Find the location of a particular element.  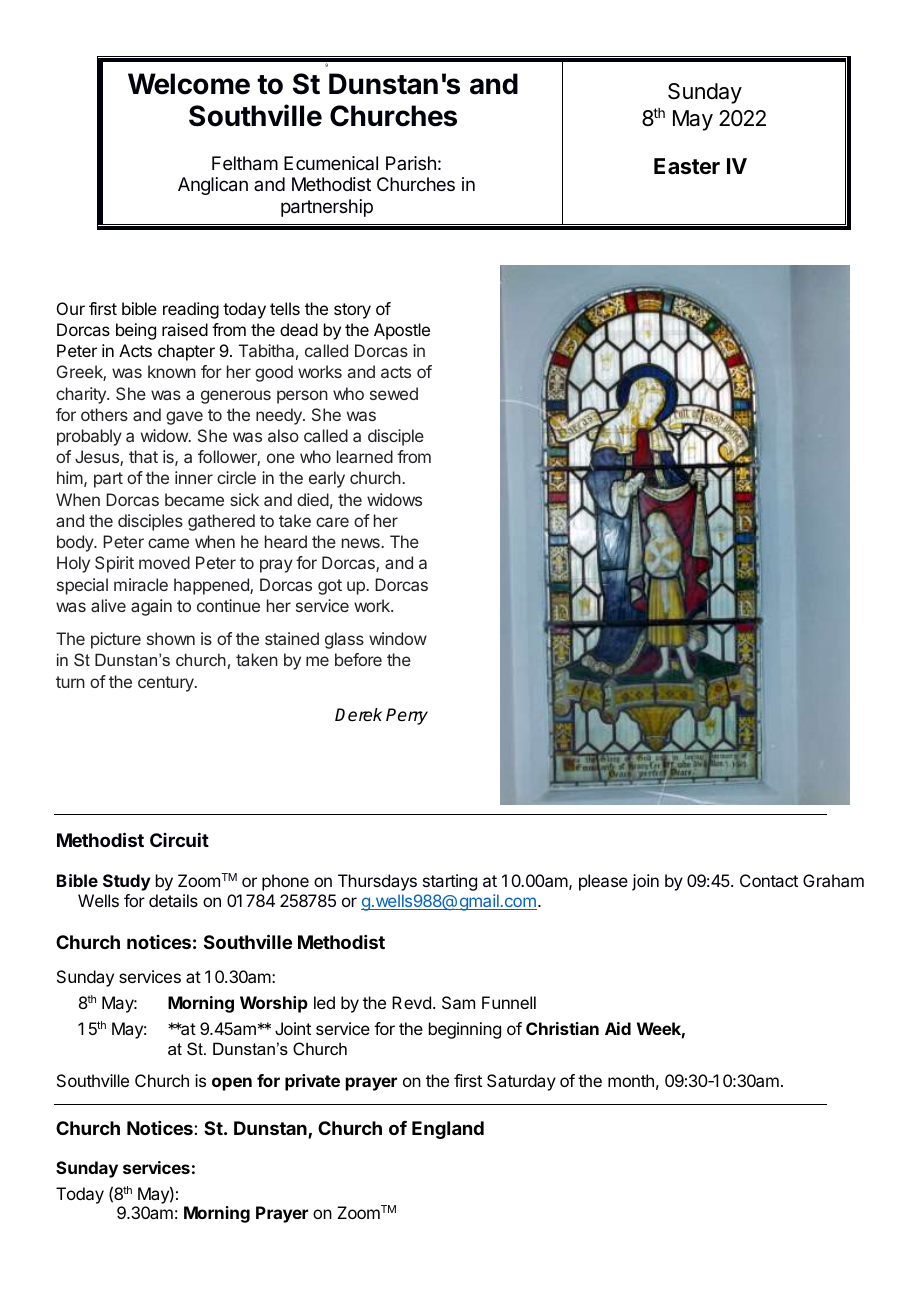

Contact is located at coordinates (769, 880).
